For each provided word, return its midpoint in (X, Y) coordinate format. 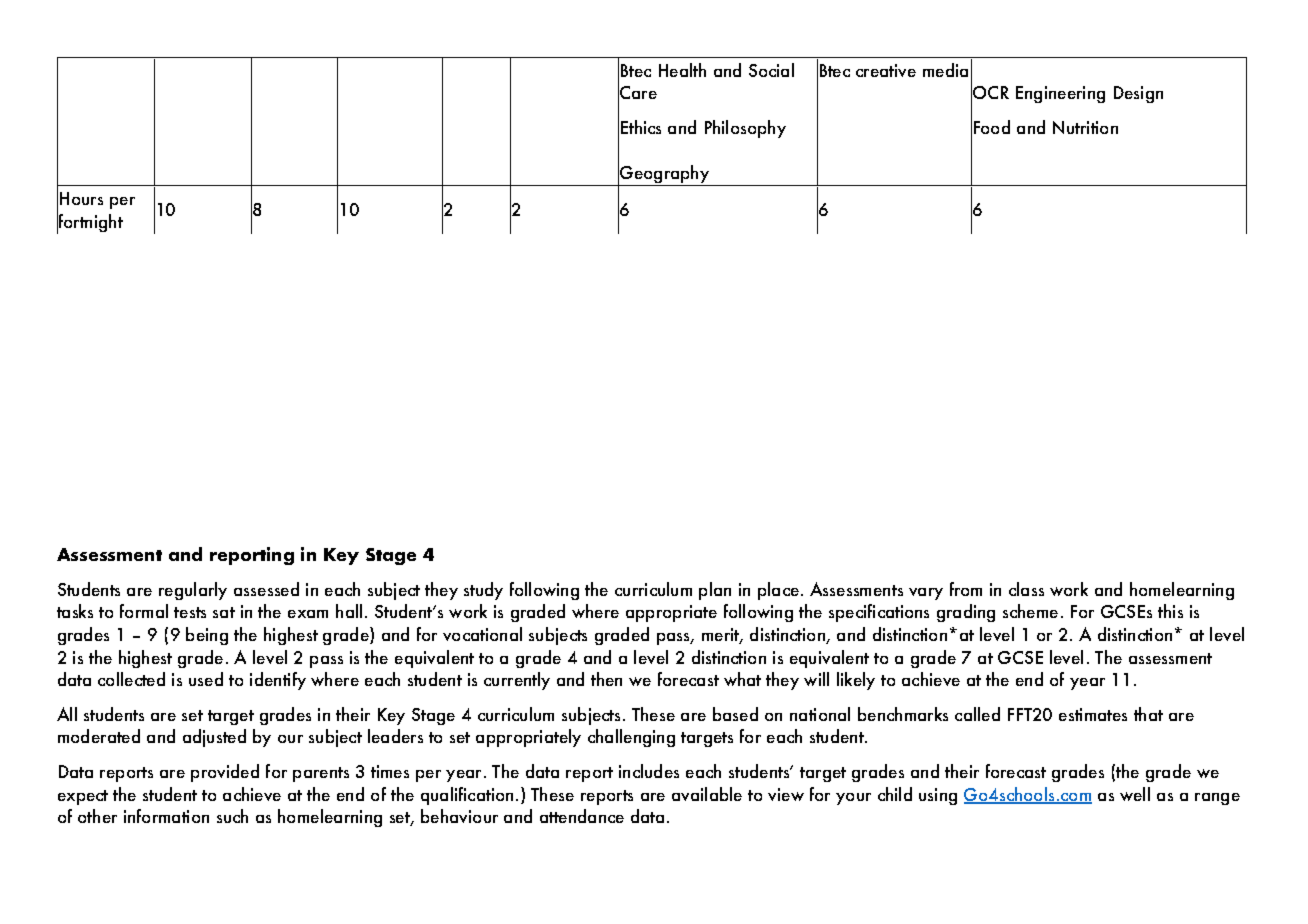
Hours (81, 198)
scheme (1030, 611)
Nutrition (1085, 127)
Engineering (1060, 94)
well (1135, 794)
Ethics (641, 127)
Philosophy (745, 129)
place (778, 591)
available (707, 794)
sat (224, 612)
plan (715, 591)
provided (225, 773)
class (1026, 589)
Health (682, 70)
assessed (266, 589)
